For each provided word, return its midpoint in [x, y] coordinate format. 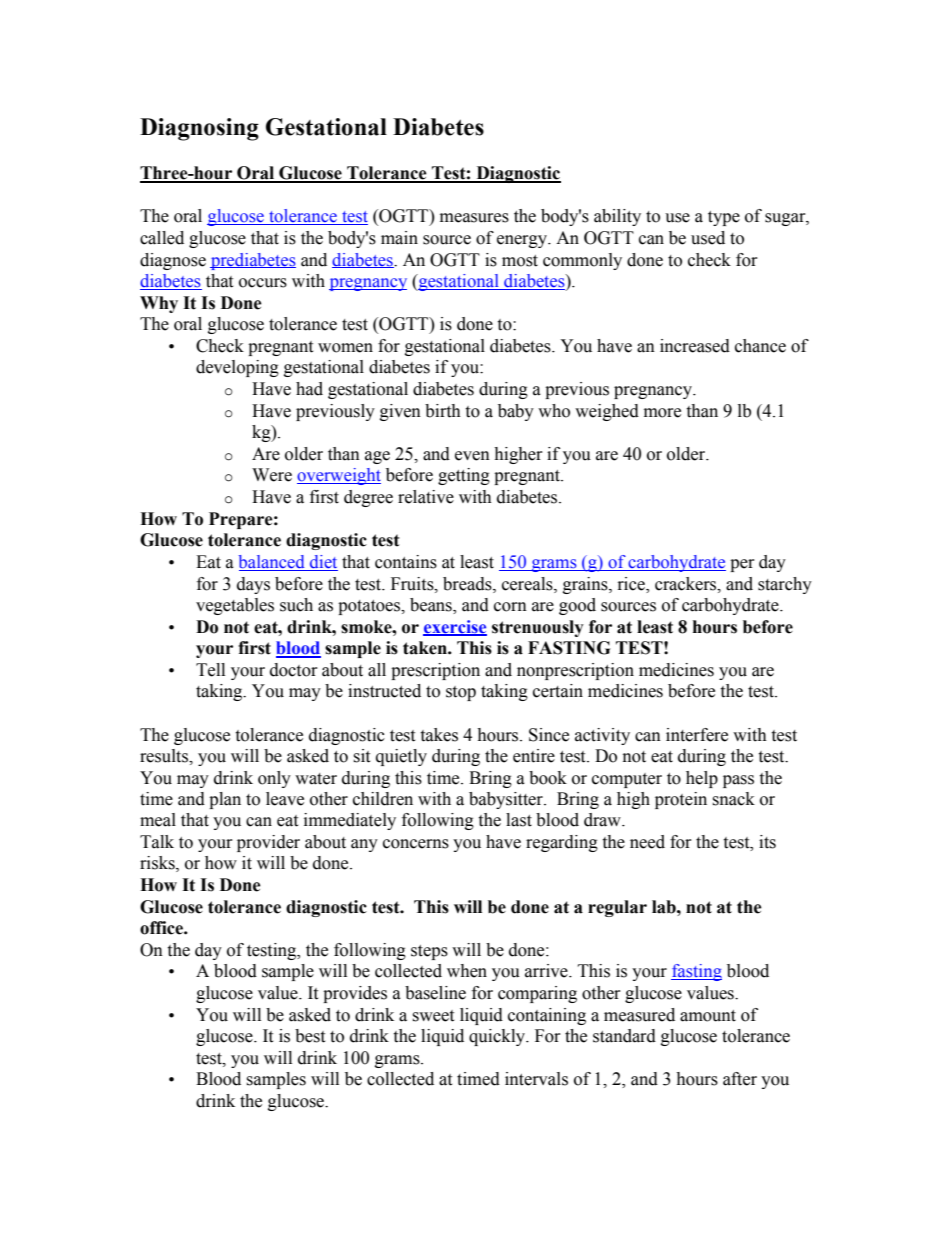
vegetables [235, 606]
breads [468, 584]
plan [225, 800]
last [519, 820]
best [310, 1036]
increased [695, 346]
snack [733, 799]
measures [474, 218]
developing [237, 368]
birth [443, 411]
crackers [687, 584]
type [724, 218]
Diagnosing [199, 129]
